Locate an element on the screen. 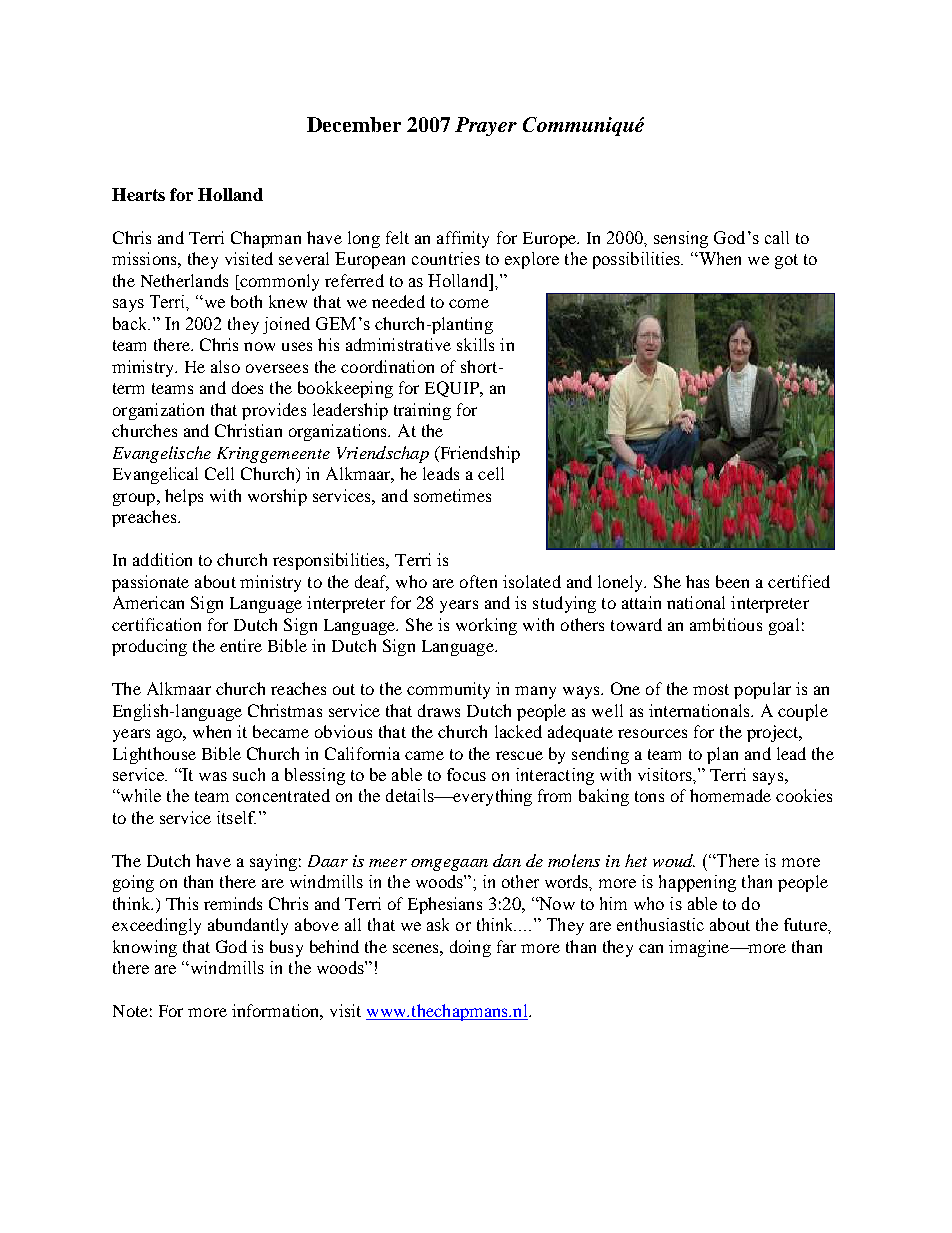 The height and width of the screenshot is (1233, 952). focus is located at coordinates (466, 774).
